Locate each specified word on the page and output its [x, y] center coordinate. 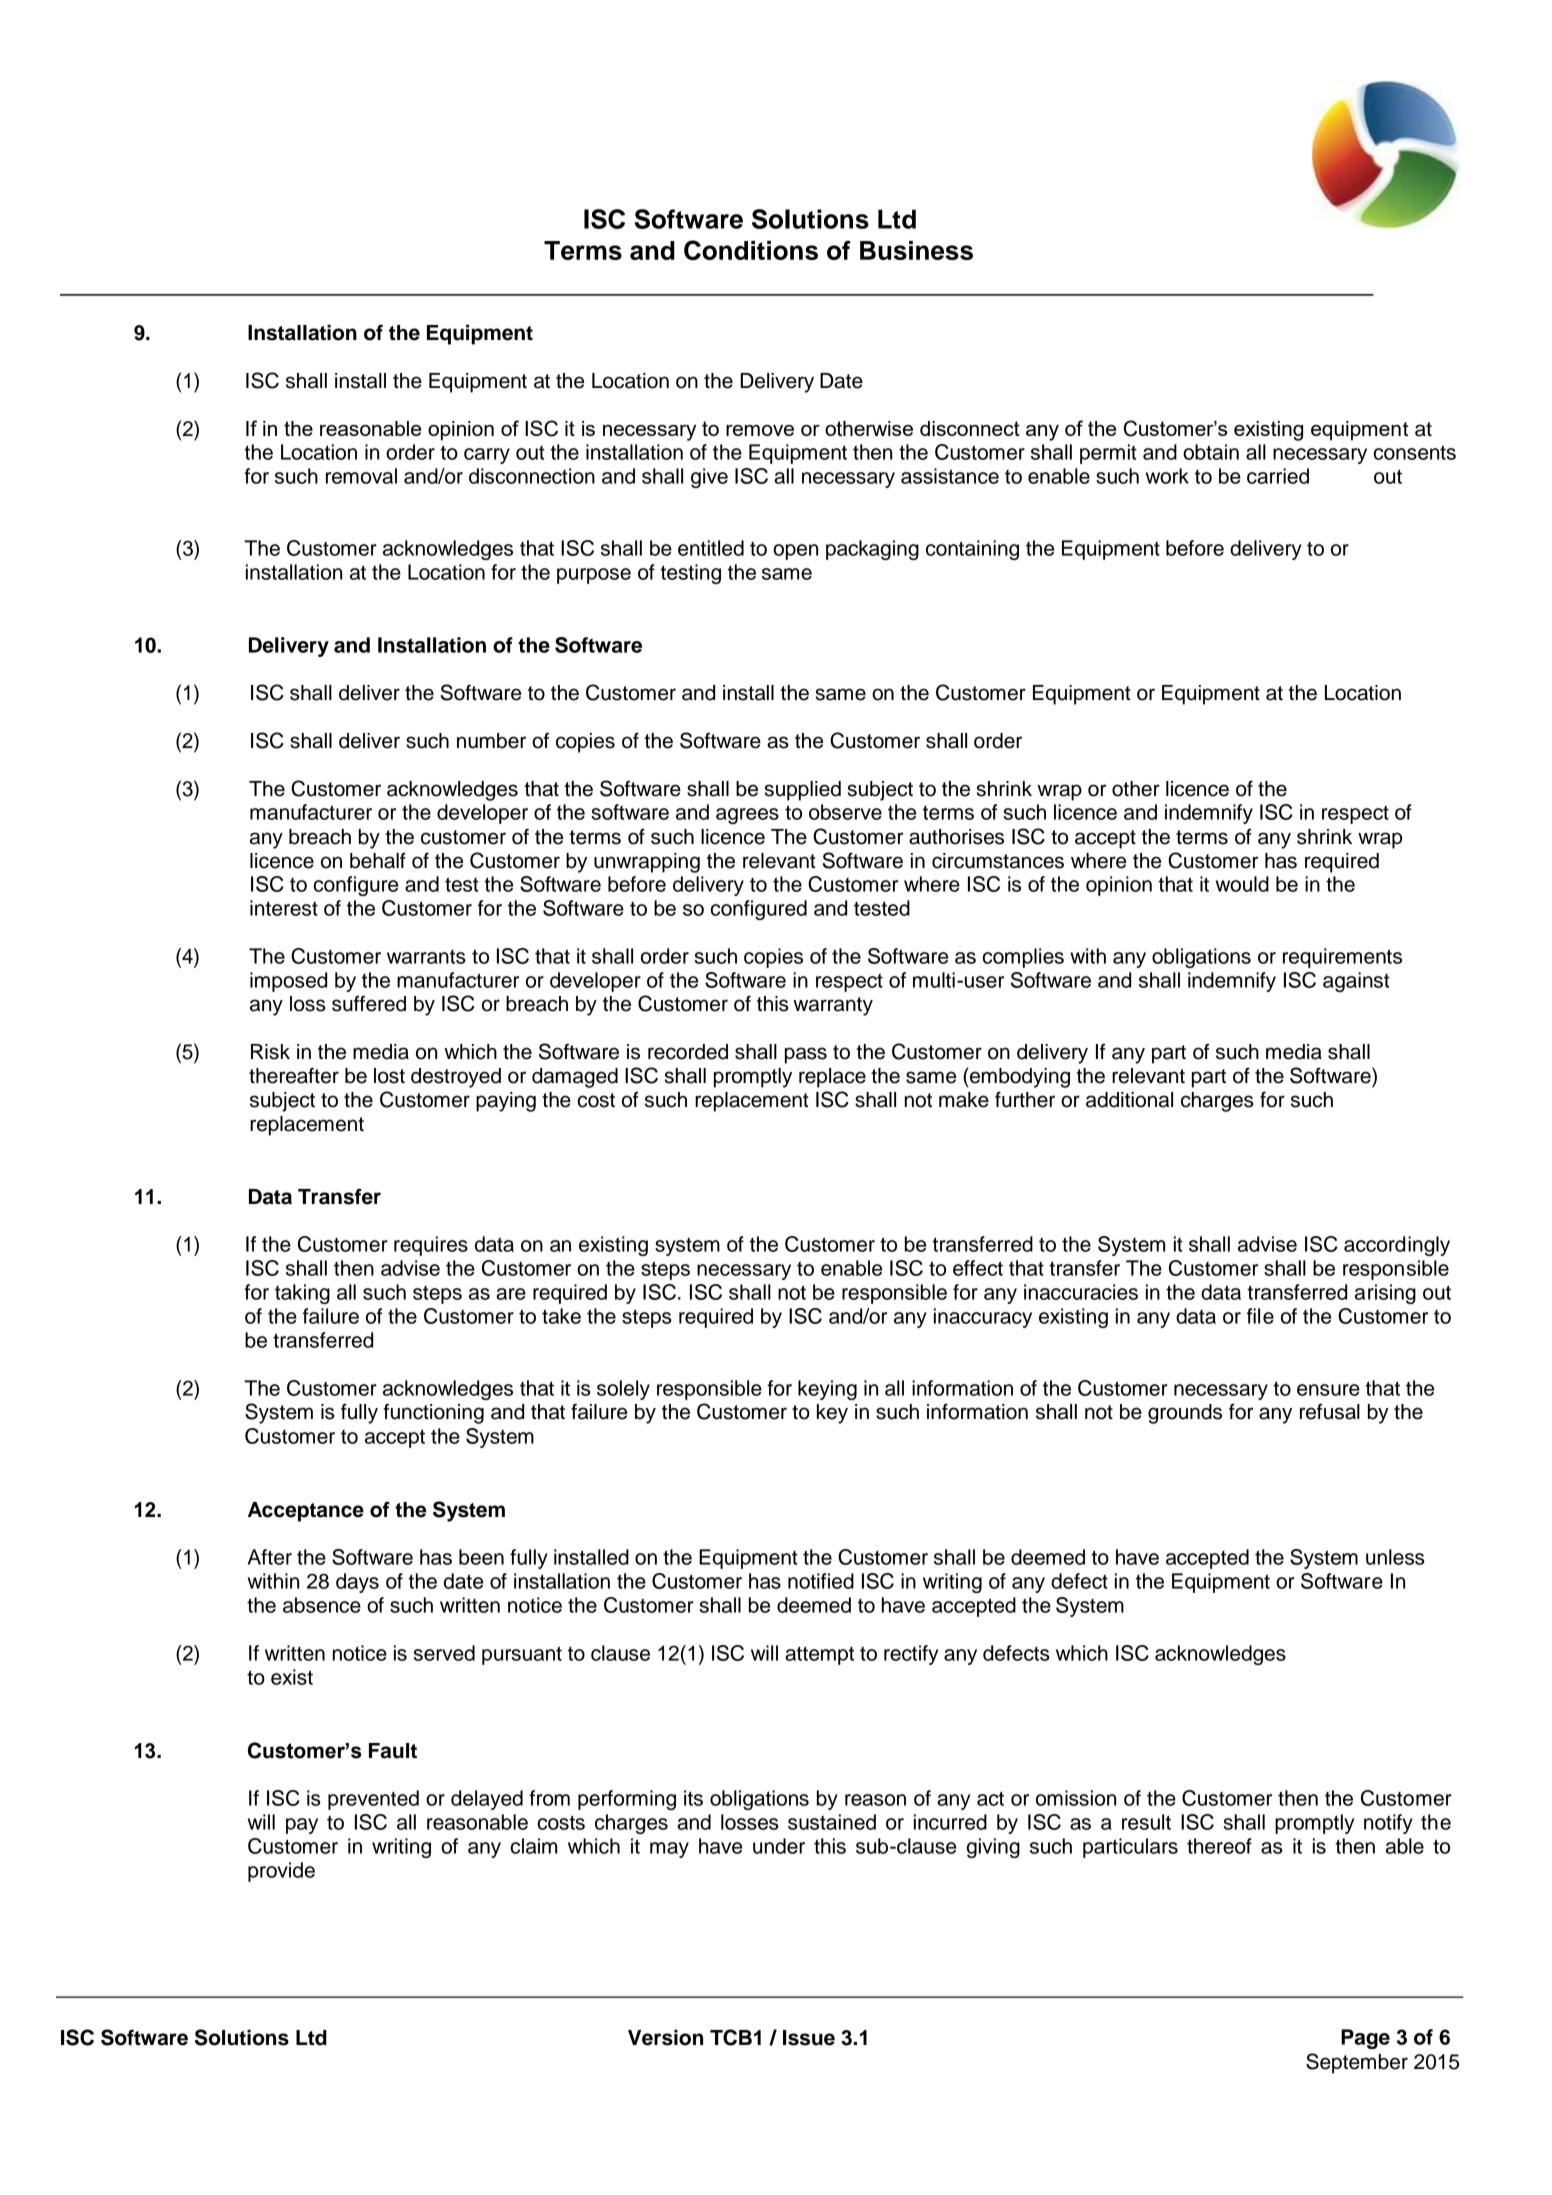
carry [487, 456]
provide [281, 1872]
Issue [809, 2038]
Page [1365, 2039]
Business [916, 250]
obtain [1211, 452]
